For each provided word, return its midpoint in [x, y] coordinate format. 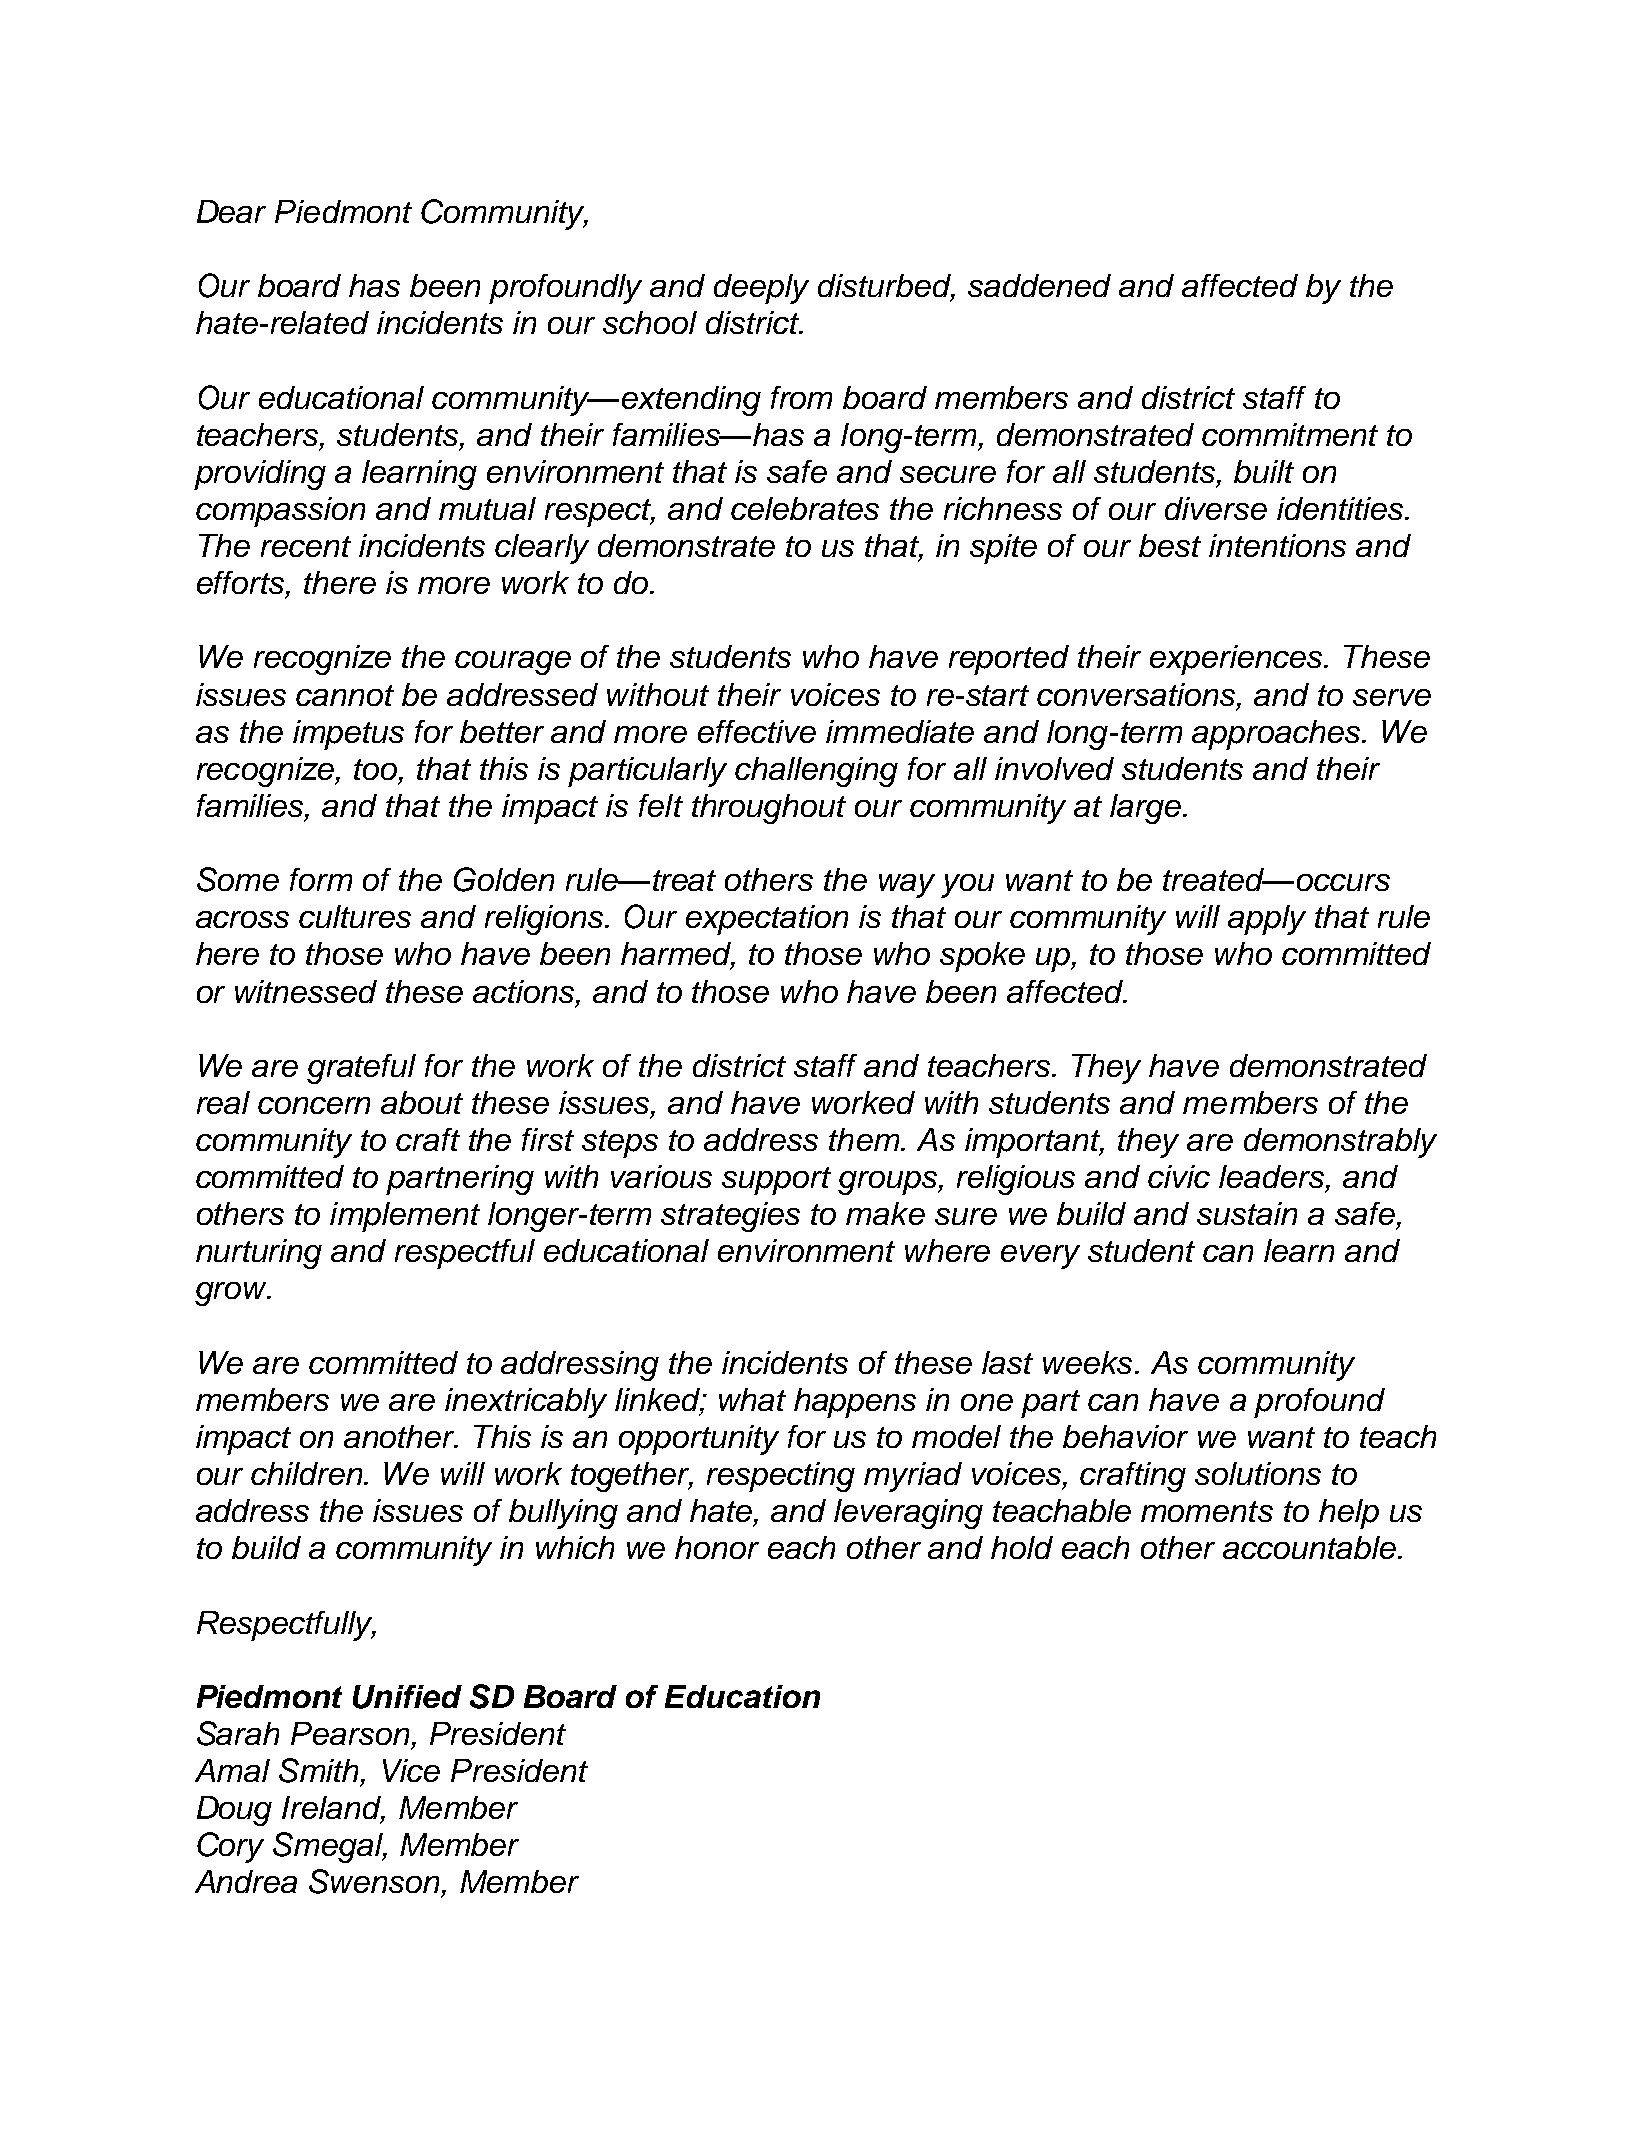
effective [757, 731]
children [308, 1473]
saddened [1039, 285]
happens [855, 1403]
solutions [1258, 1473]
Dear [231, 211]
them [865, 1139]
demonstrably [1340, 1143]
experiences [1237, 660]
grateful [361, 1069]
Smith [318, 1770]
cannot [345, 695]
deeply [761, 289]
